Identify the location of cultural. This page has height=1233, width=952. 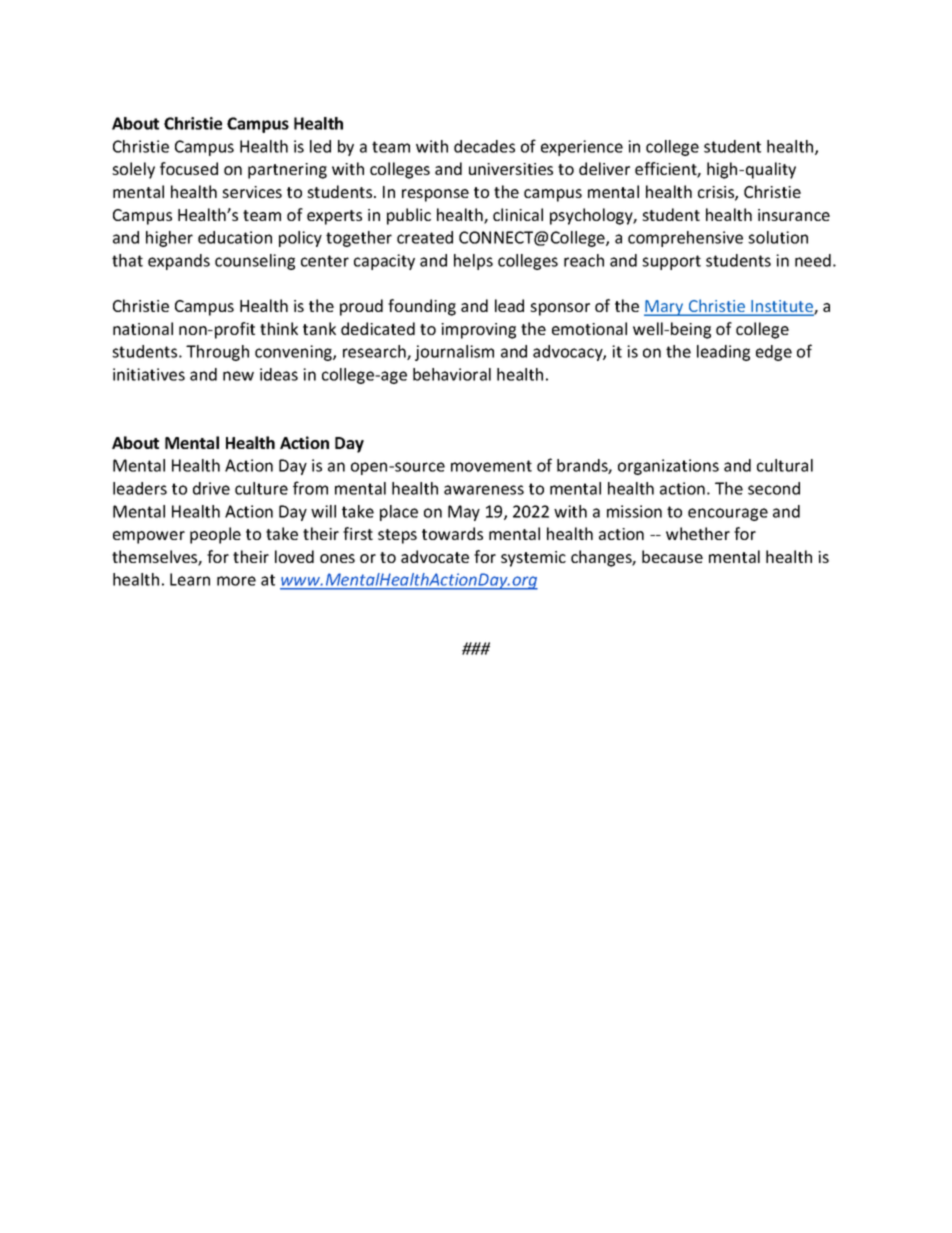
(785, 465).
